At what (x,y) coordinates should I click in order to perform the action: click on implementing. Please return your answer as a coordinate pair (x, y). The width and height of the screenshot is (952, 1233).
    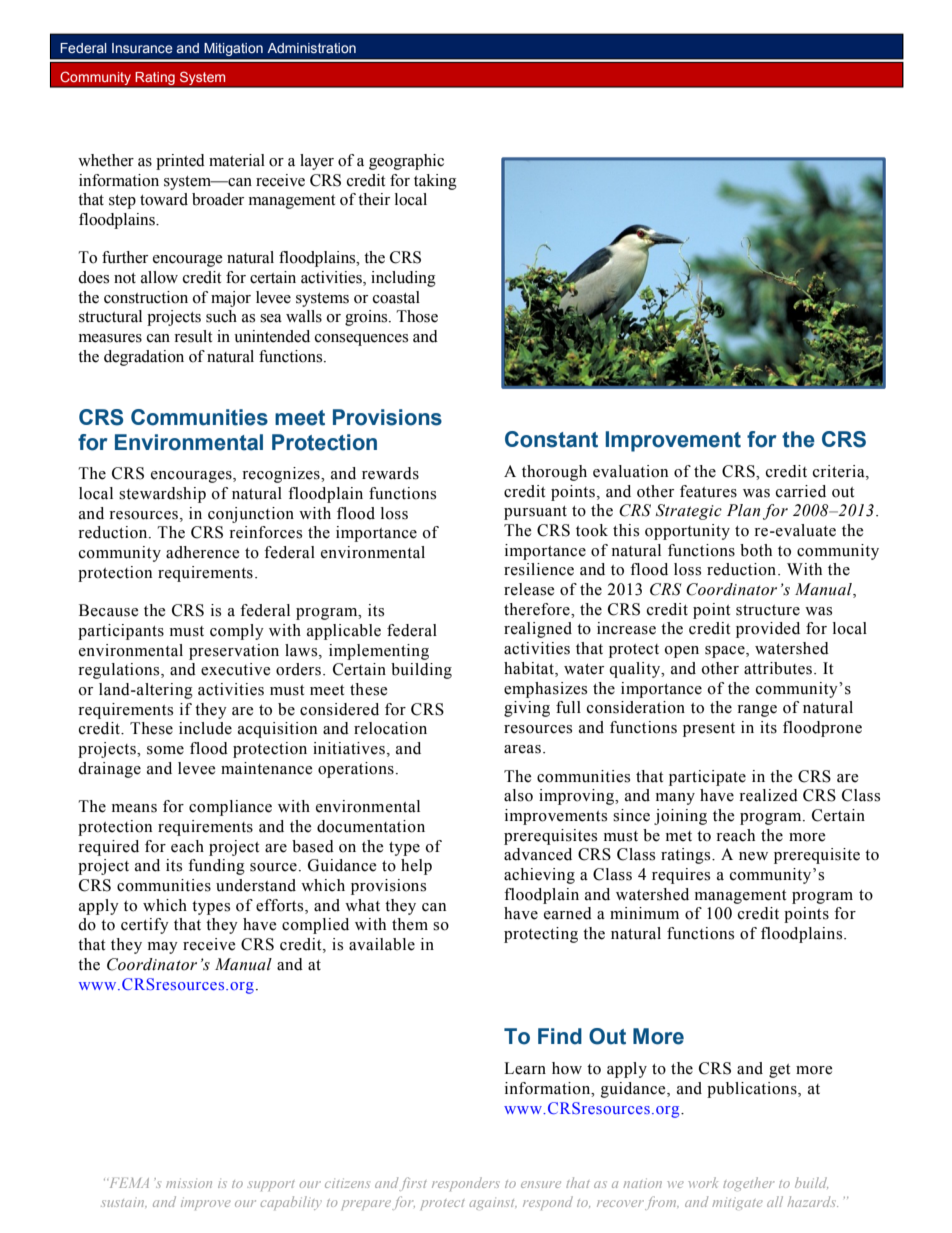
    Looking at the image, I should click on (379, 652).
